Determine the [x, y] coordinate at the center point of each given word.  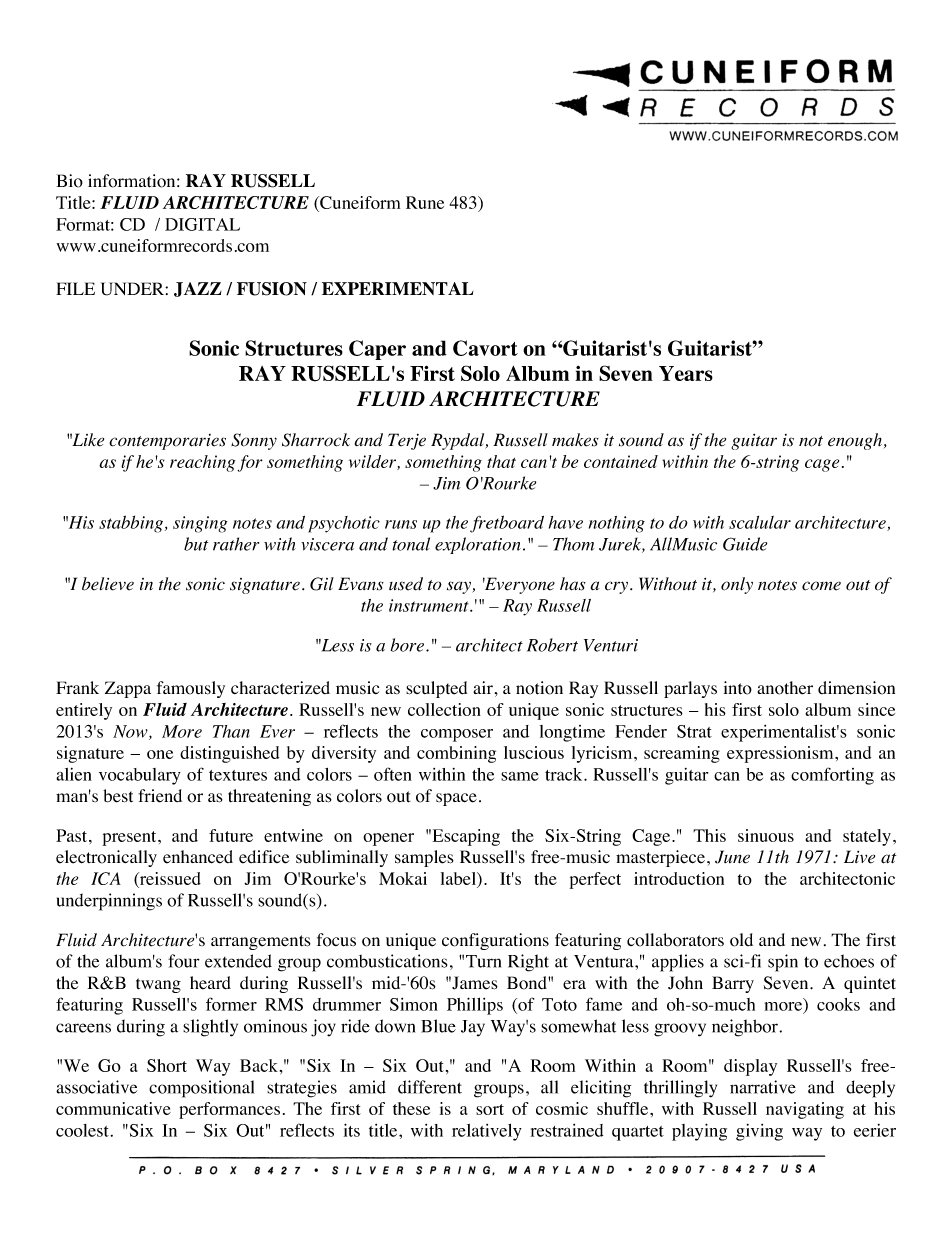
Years [686, 373]
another [785, 688]
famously [191, 689]
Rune [425, 202]
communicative [113, 1108]
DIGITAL [202, 224]
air [483, 687]
